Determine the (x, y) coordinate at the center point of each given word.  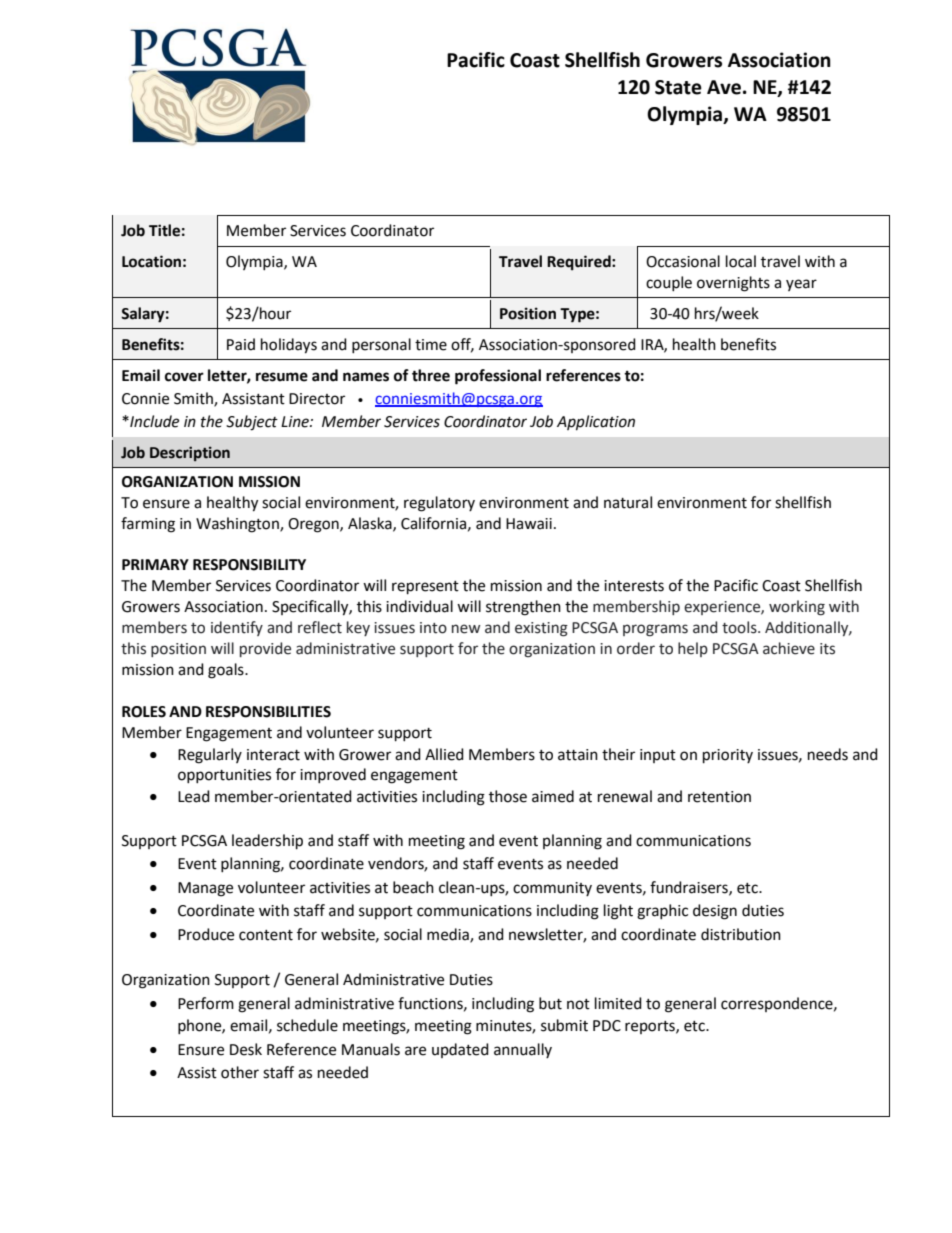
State (678, 87)
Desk (246, 1049)
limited (618, 1003)
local (741, 261)
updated (460, 1050)
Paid (241, 344)
